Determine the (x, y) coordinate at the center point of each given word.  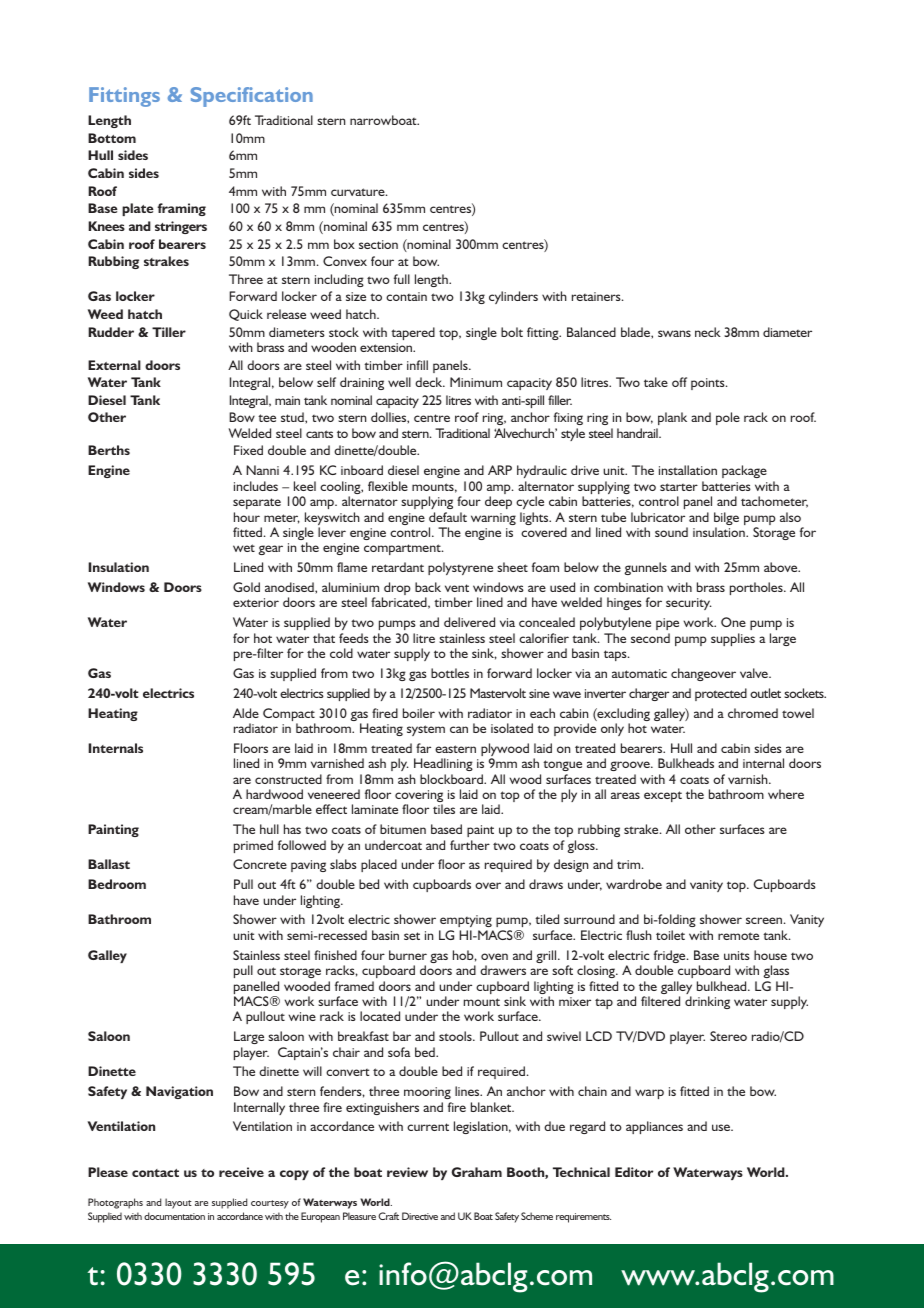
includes (256, 486)
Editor (634, 1172)
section (378, 244)
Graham (476, 1172)
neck (708, 332)
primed (253, 846)
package (744, 471)
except (663, 796)
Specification (252, 97)
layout (178, 1203)
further (470, 845)
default (448, 517)
